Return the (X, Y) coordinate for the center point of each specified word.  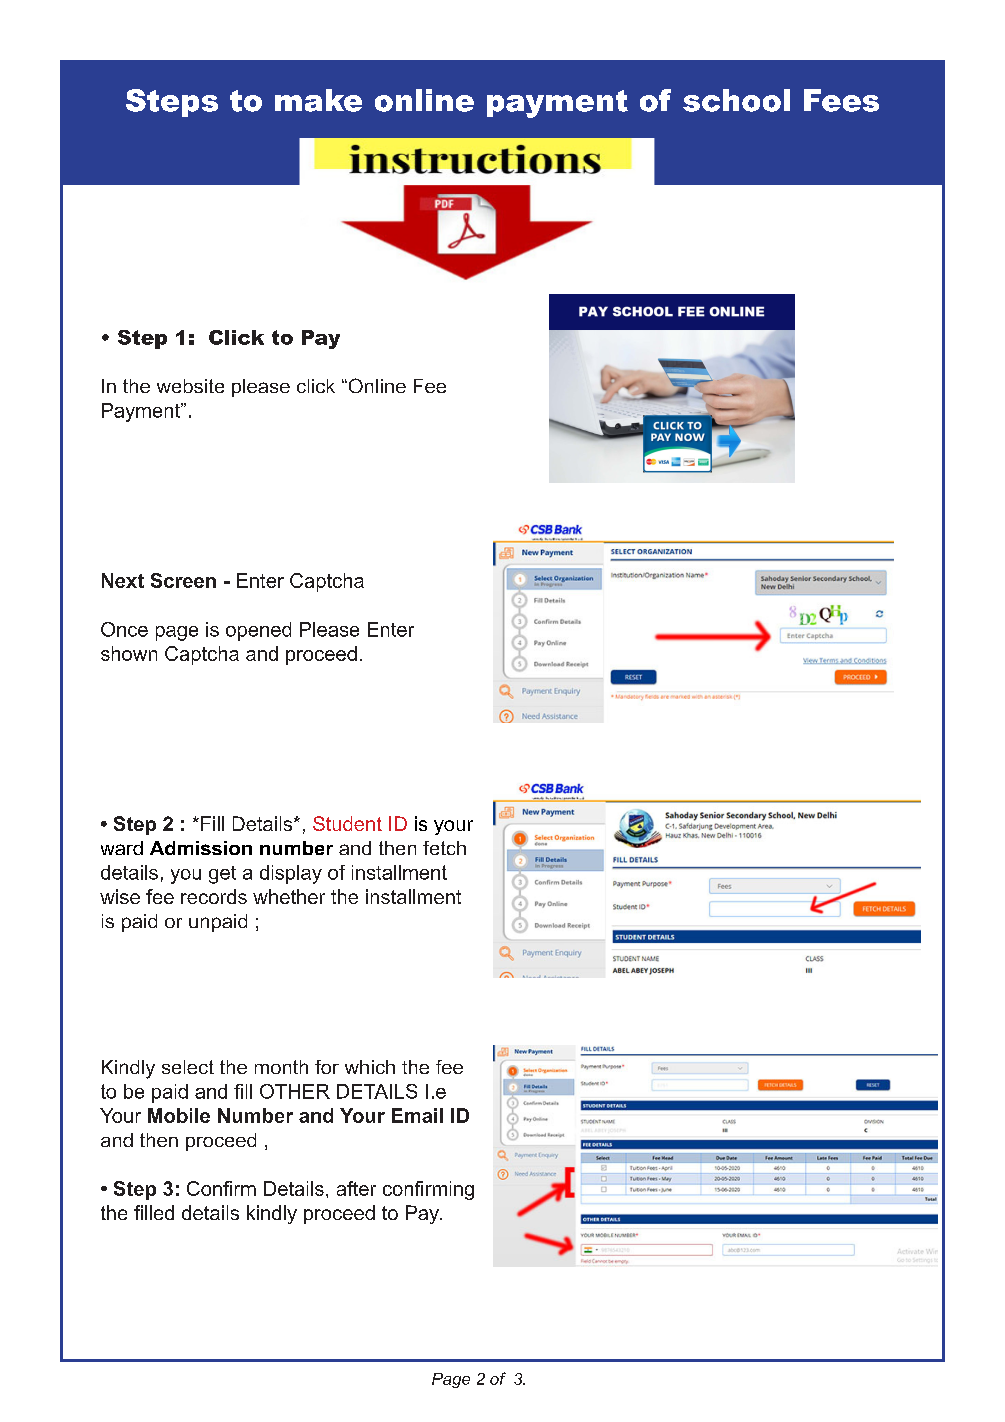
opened (258, 631)
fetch (444, 848)
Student (347, 823)
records (214, 896)
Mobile (179, 1115)
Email (417, 1115)
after (356, 1188)
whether (289, 896)
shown (129, 653)
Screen (183, 580)
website (190, 386)
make (318, 100)
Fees (841, 100)
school (736, 100)
